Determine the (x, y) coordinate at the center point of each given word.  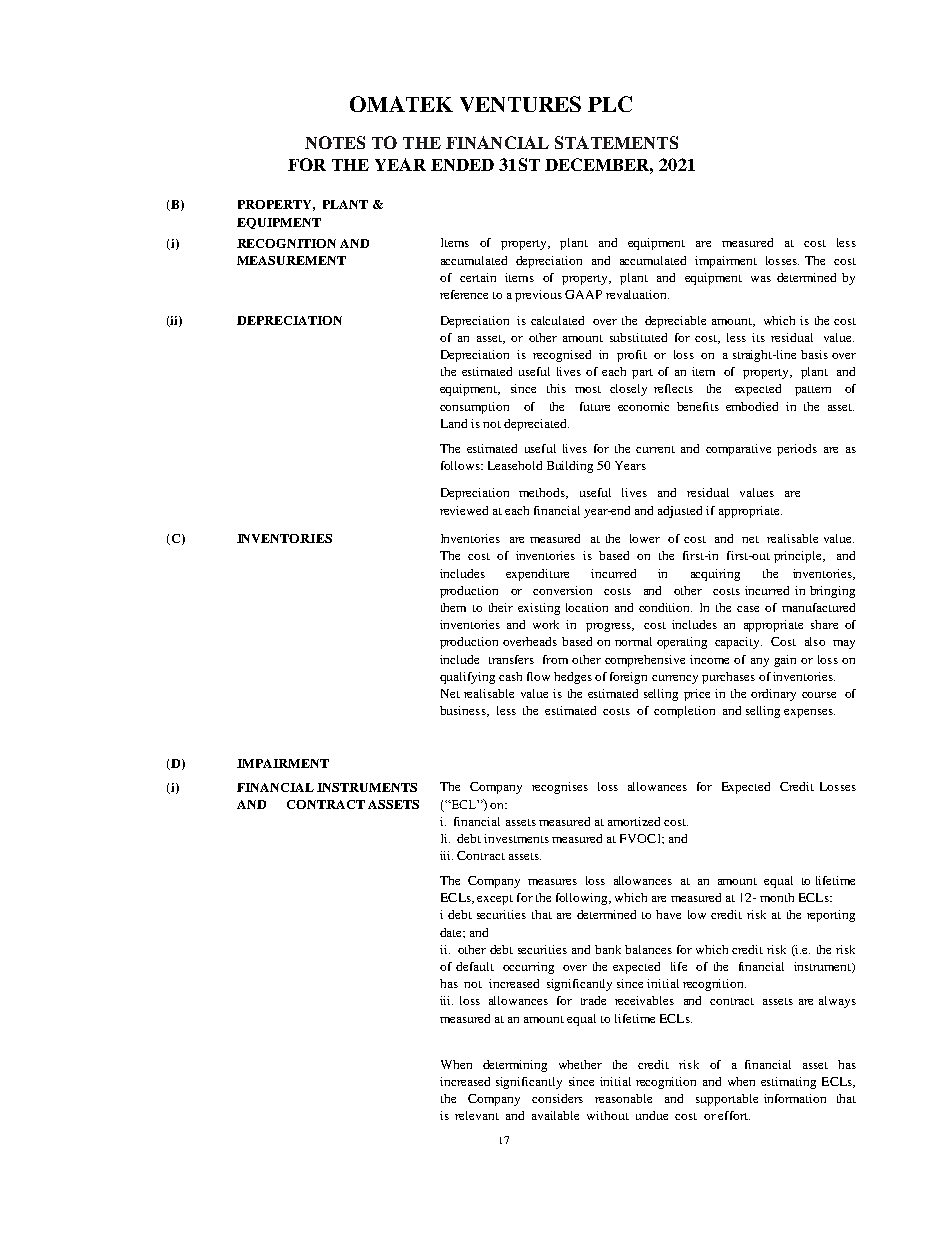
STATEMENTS (616, 142)
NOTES (335, 142)
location (587, 607)
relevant (477, 1115)
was (761, 279)
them (453, 607)
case (748, 609)
